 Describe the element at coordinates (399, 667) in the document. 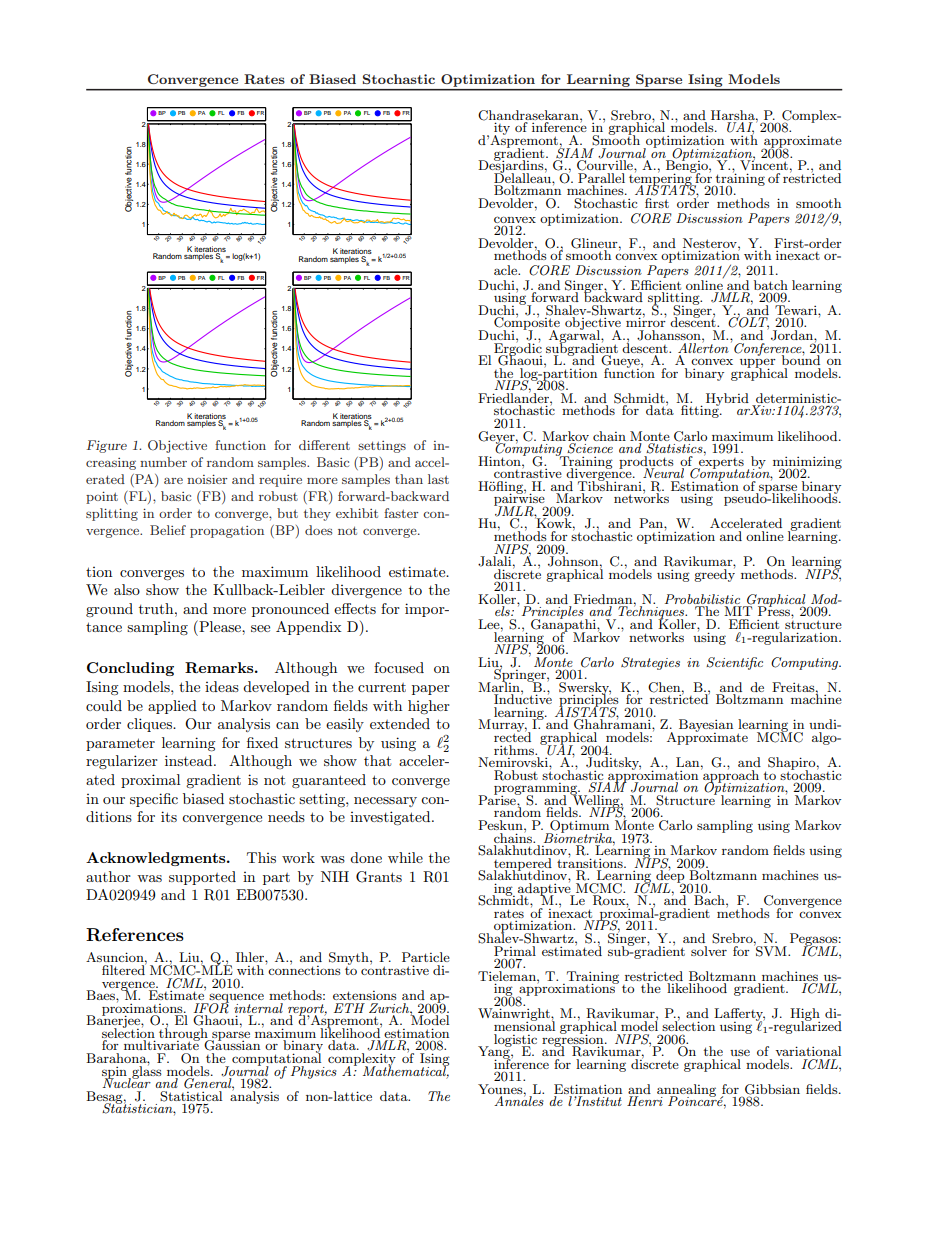

I see `focused` at that location.
